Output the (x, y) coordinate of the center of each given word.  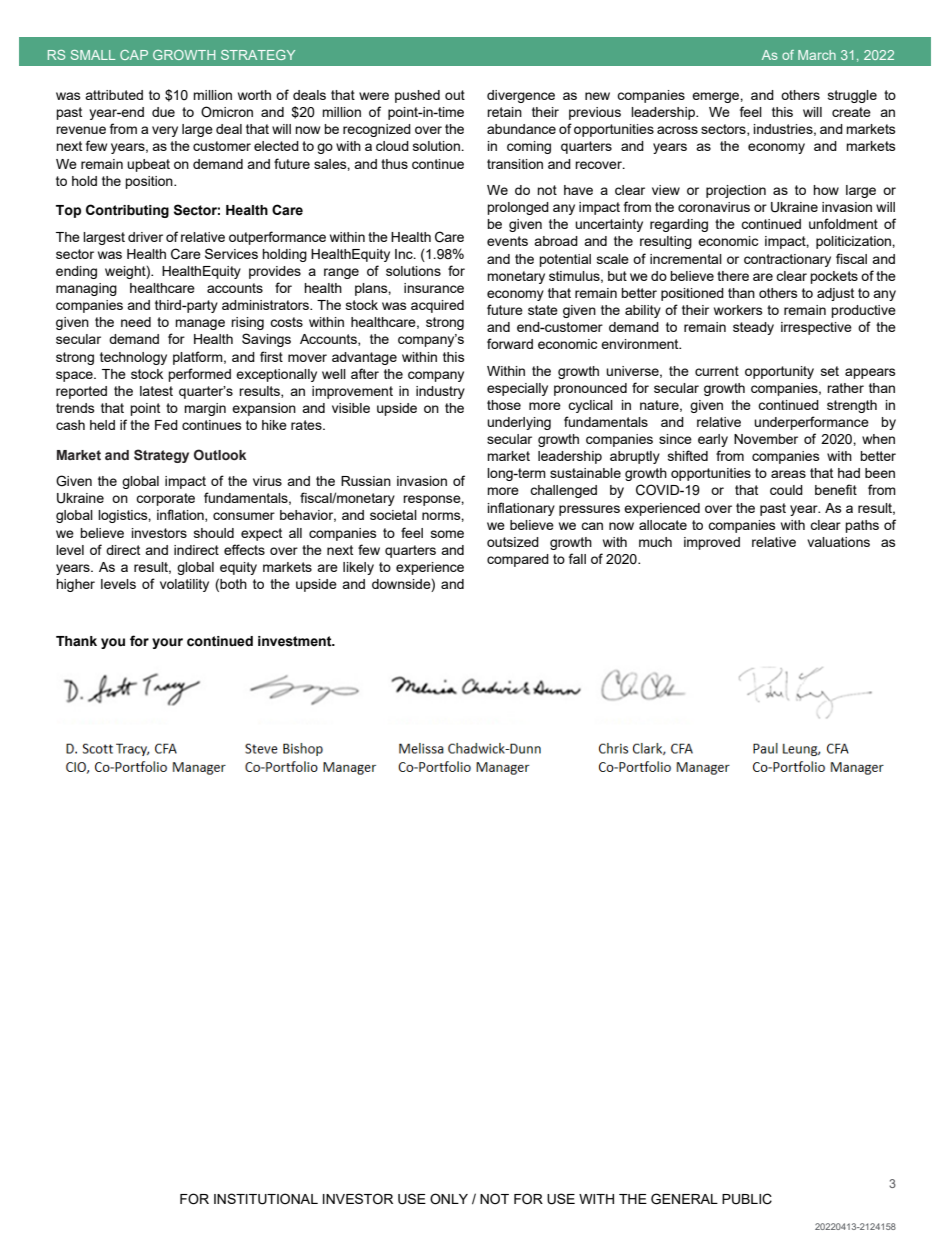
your (167, 643)
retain (504, 112)
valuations (838, 542)
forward (510, 343)
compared (518, 560)
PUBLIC (747, 1199)
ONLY (449, 1199)
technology (133, 358)
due (163, 112)
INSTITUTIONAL (266, 1199)
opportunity (779, 372)
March (817, 55)
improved (712, 543)
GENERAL (684, 1199)
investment (296, 641)
